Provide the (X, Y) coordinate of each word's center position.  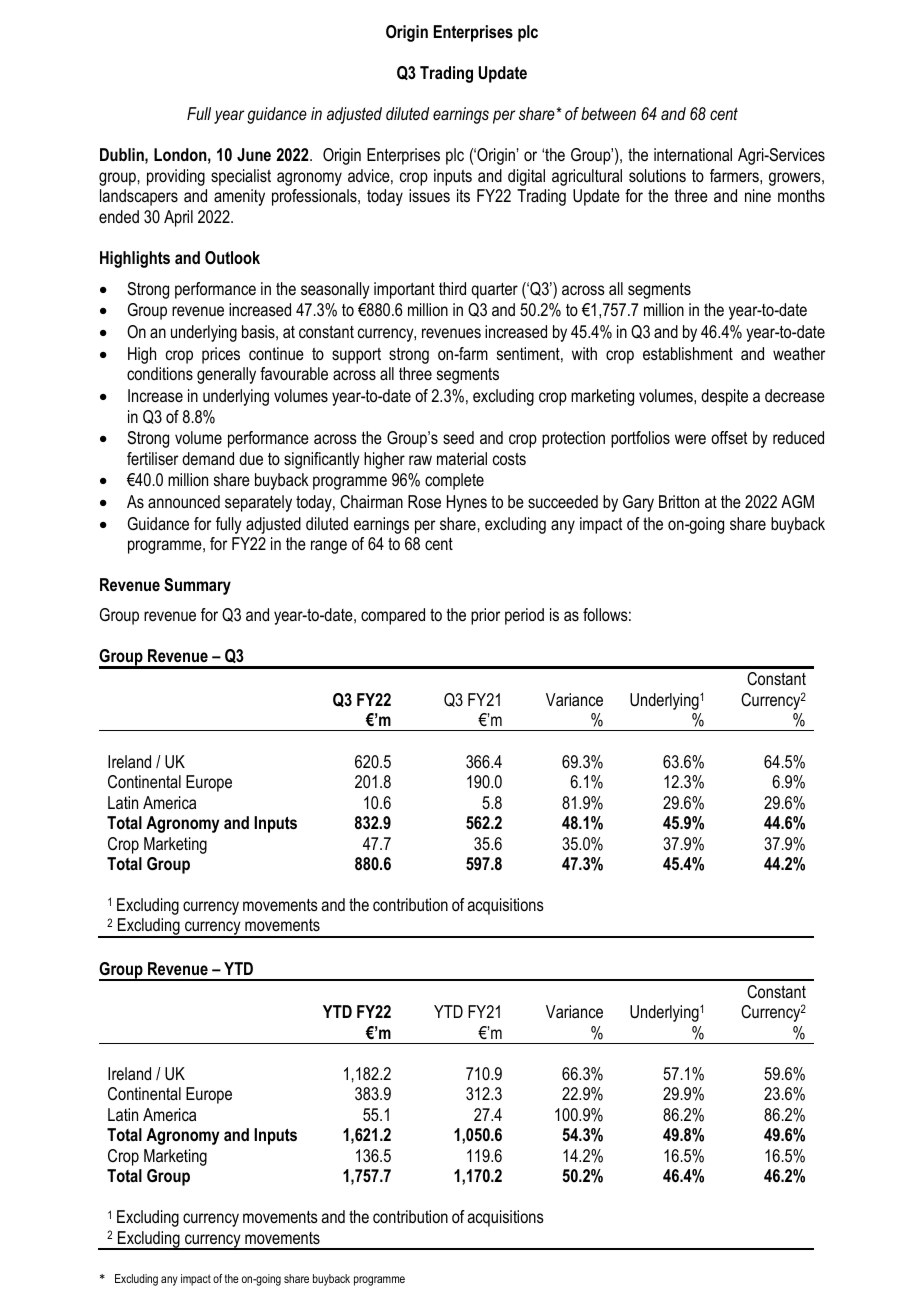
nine (758, 195)
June (254, 155)
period (524, 616)
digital (526, 177)
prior (485, 616)
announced (184, 502)
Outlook (232, 258)
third (452, 288)
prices (221, 355)
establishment (688, 353)
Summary (197, 586)
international (693, 155)
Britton (679, 501)
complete (454, 481)
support (356, 356)
